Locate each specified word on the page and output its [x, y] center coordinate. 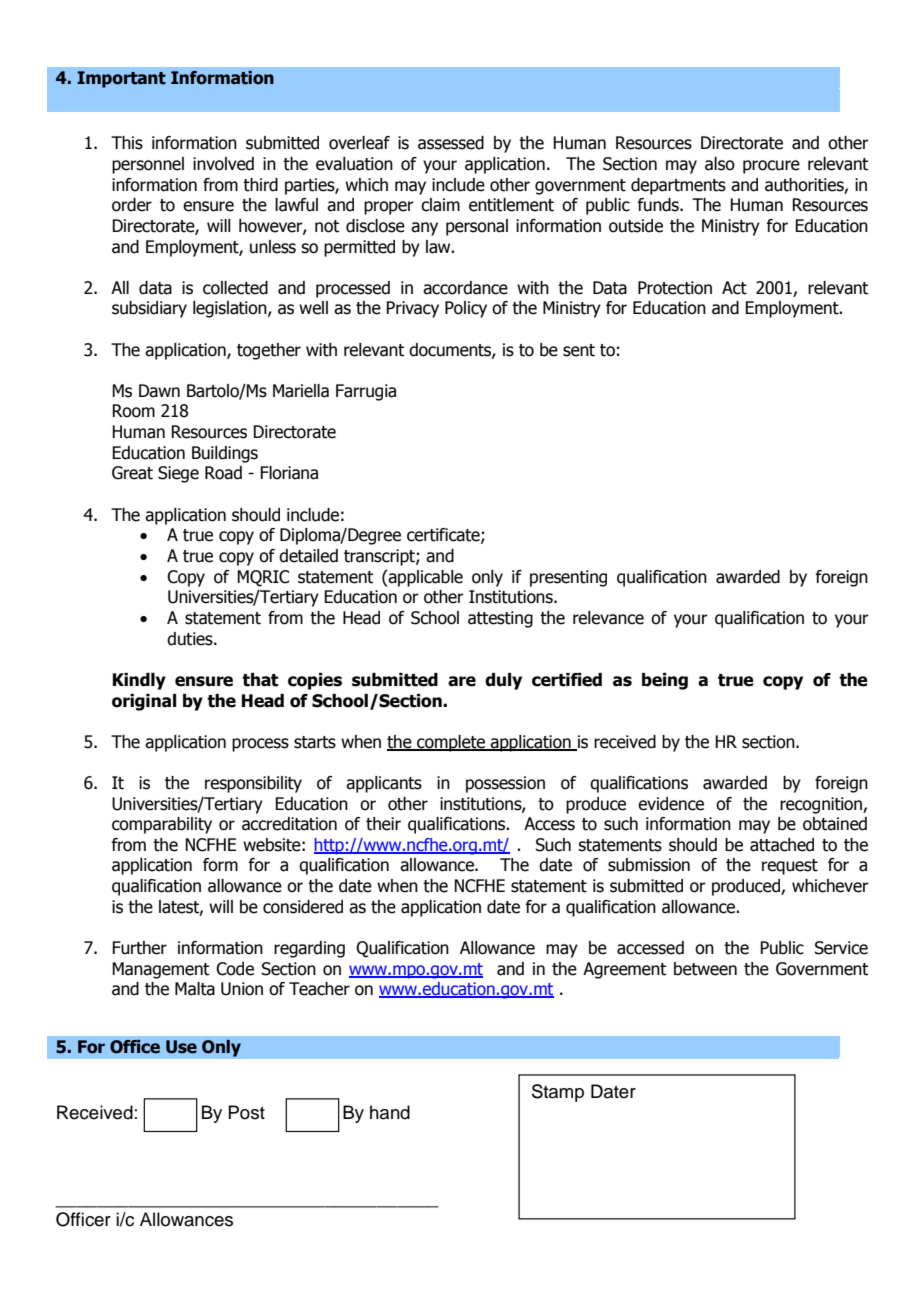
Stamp [558, 1093]
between [705, 969]
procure [771, 167]
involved [223, 164]
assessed [451, 143]
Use [181, 1047]
